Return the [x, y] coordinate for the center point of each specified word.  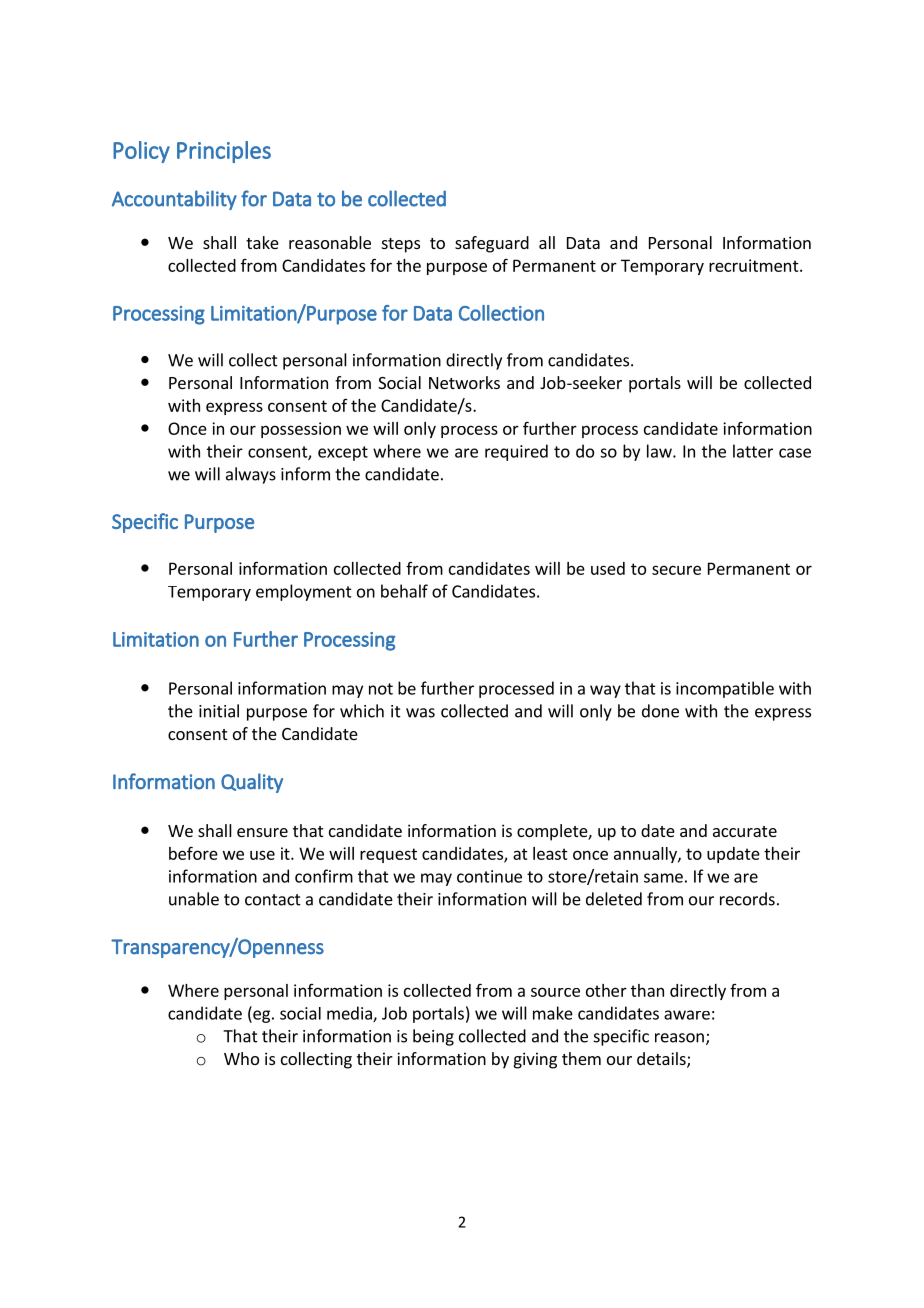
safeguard [492, 244]
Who [241, 1058]
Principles [224, 152]
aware [687, 1015]
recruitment [755, 265]
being [433, 1037]
